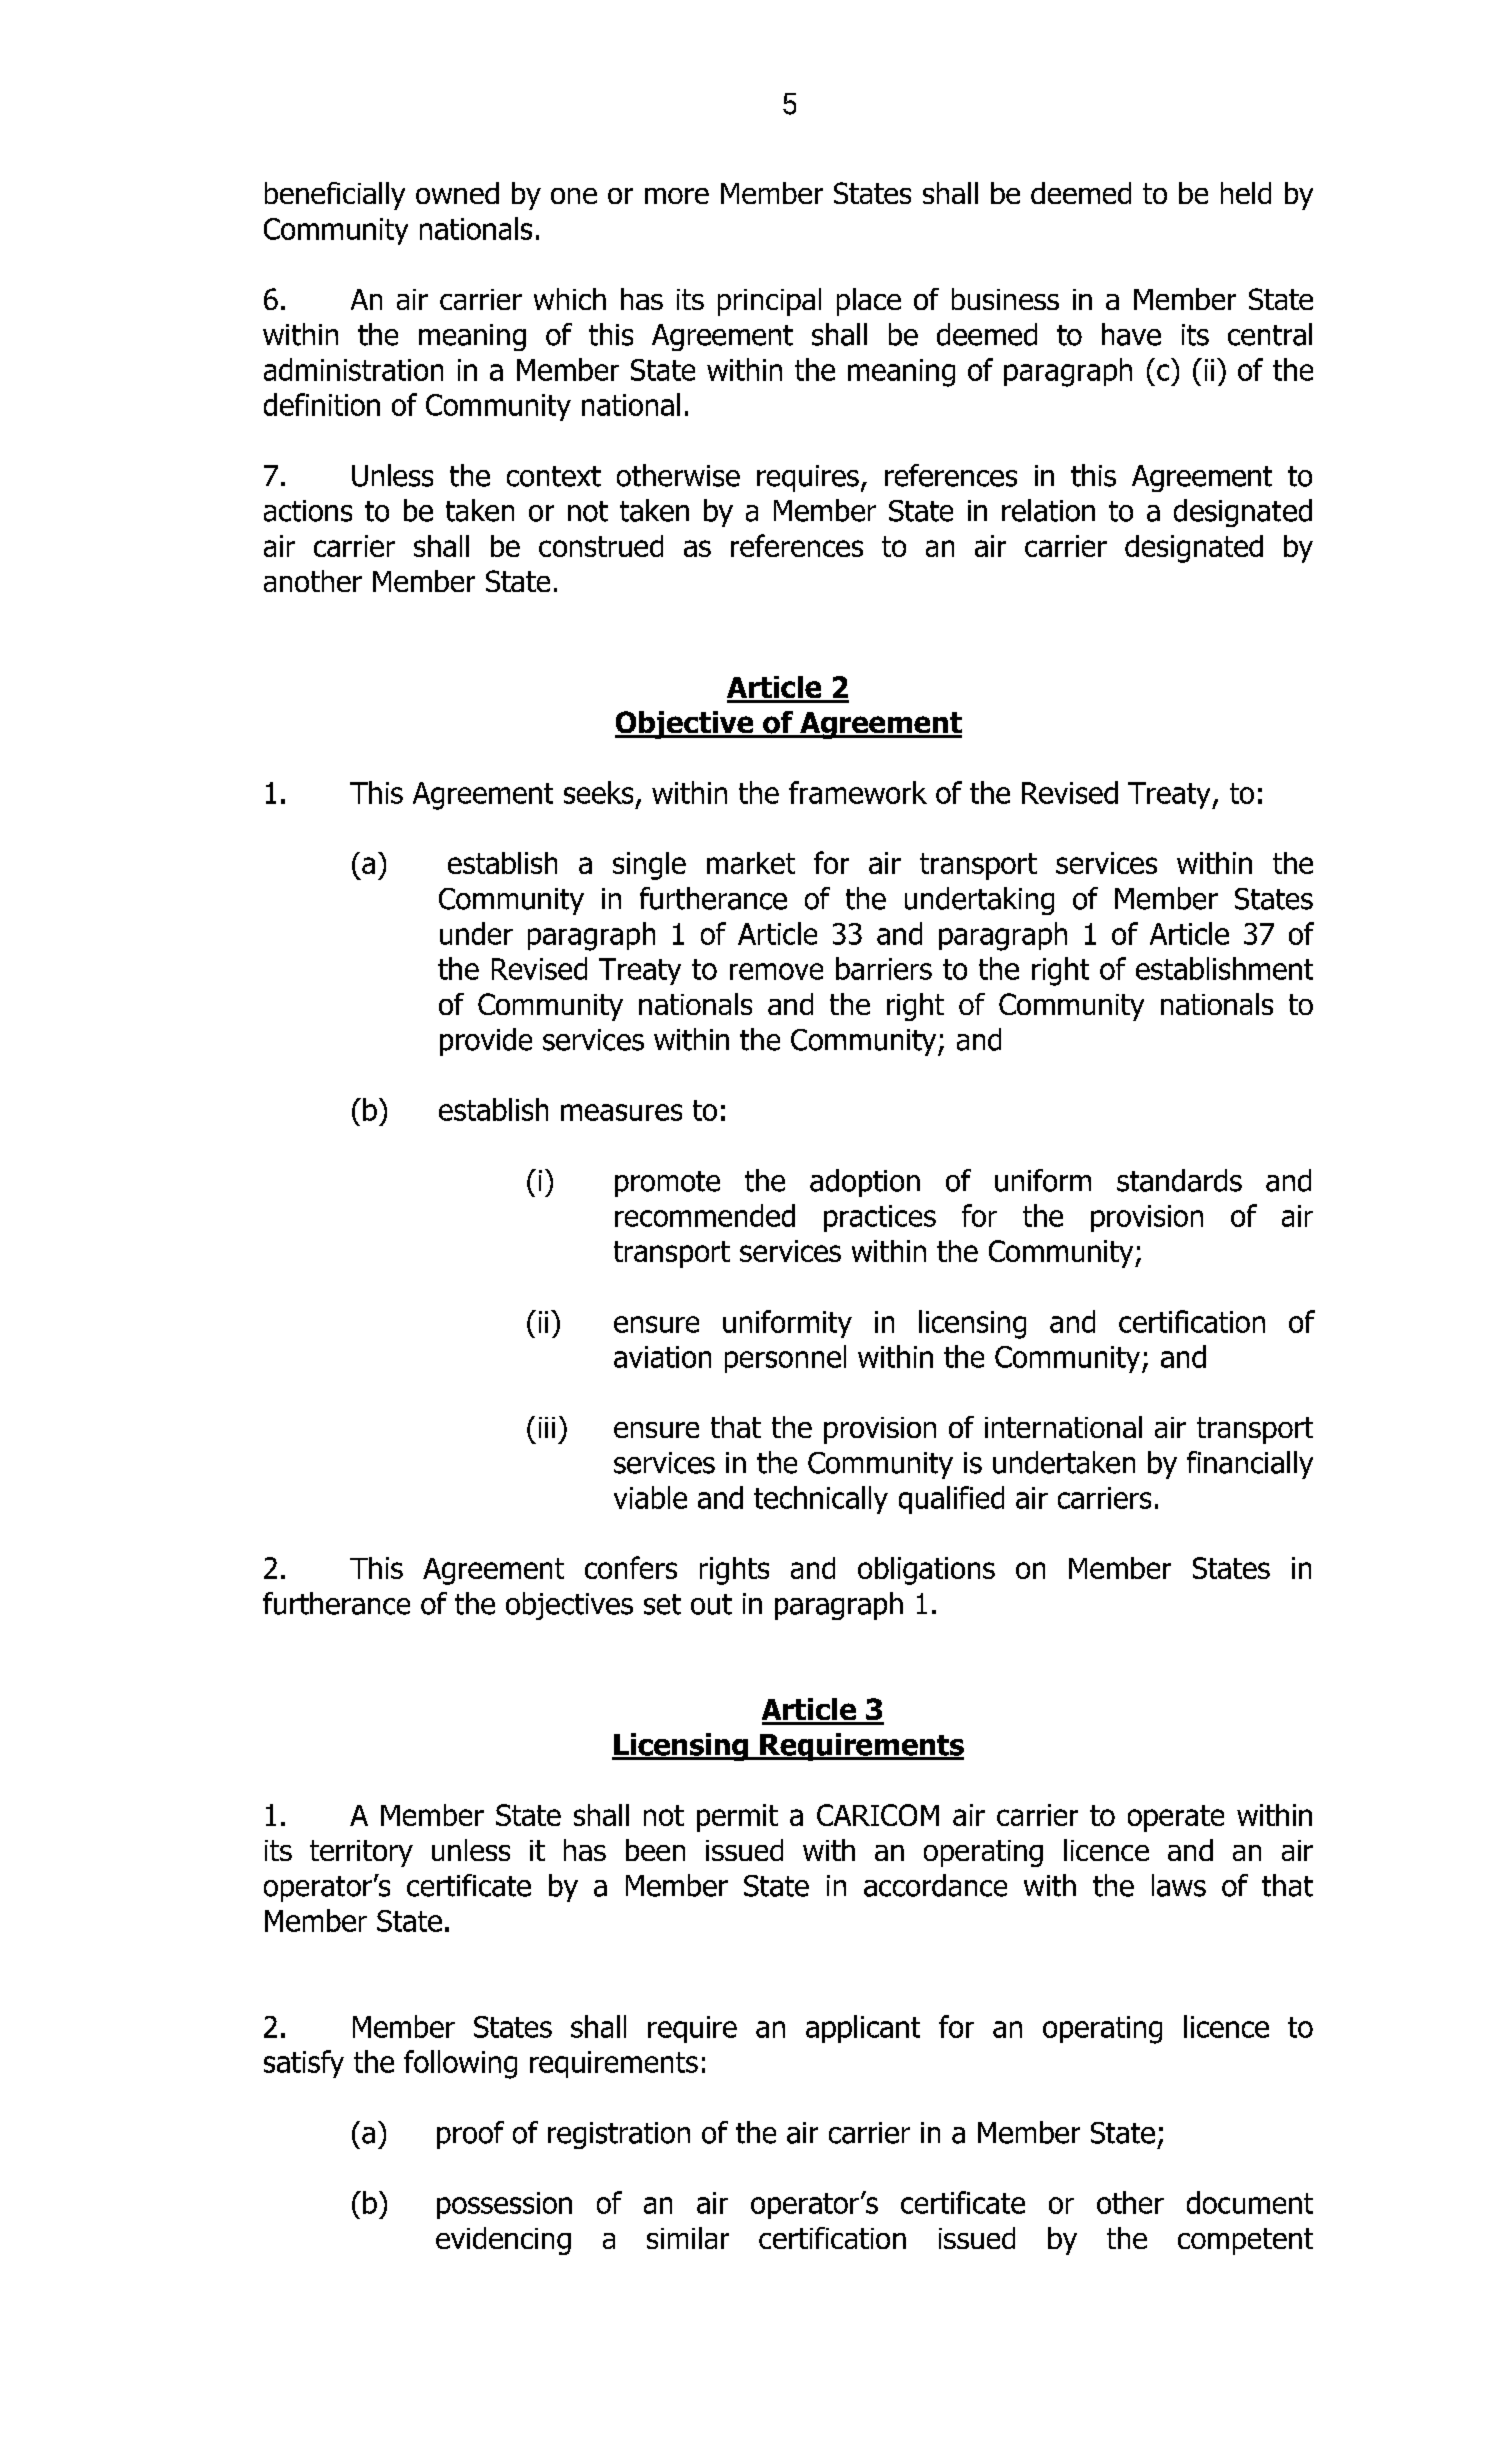 The width and height of the image is (1489, 2453). What do you see at coordinates (486, 1042) in the image?
I see `provide` at bounding box center [486, 1042].
